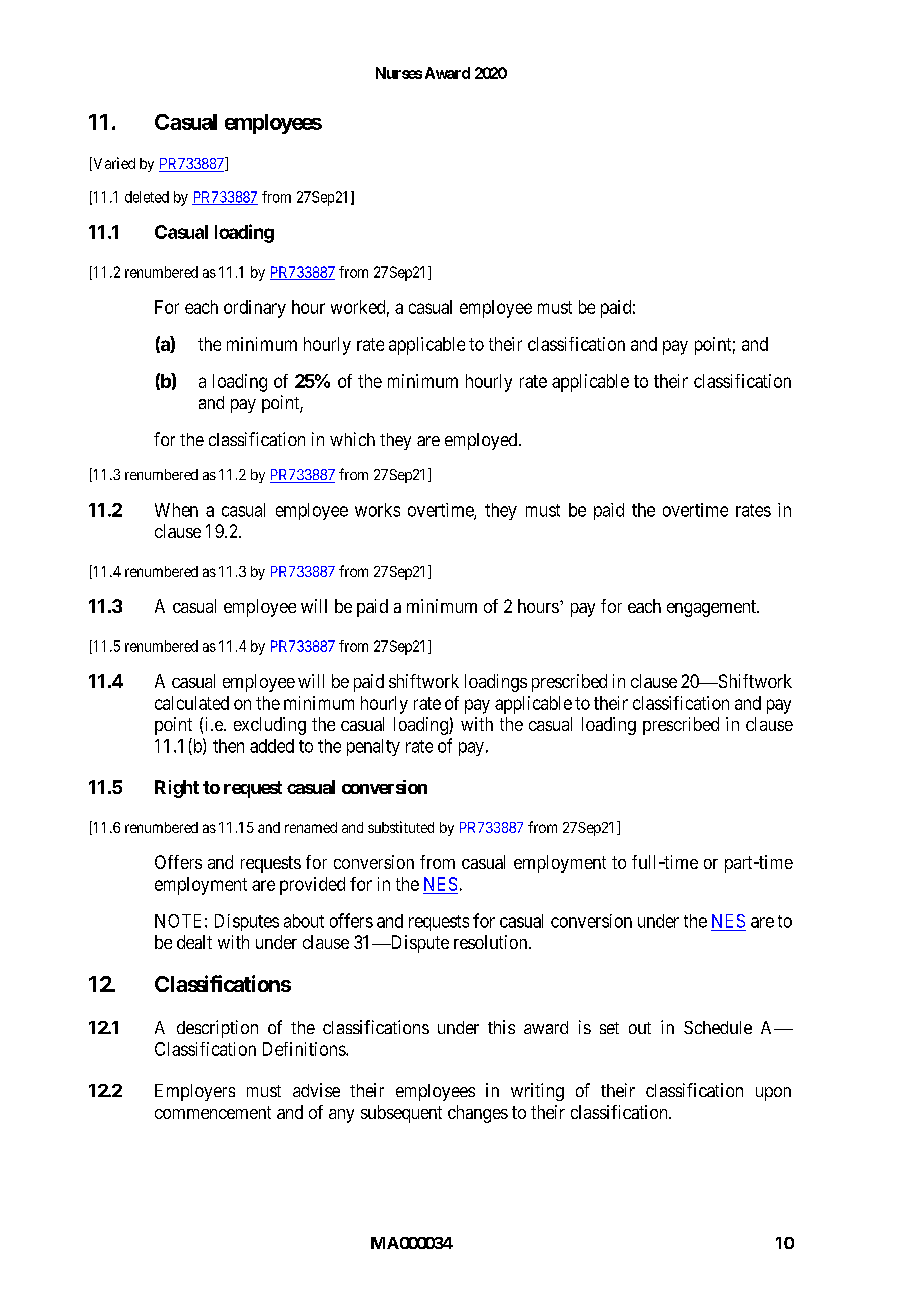 This document has width=924, height=1308. What do you see at coordinates (255, 309) in the document?
I see `ordinary` at bounding box center [255, 309].
